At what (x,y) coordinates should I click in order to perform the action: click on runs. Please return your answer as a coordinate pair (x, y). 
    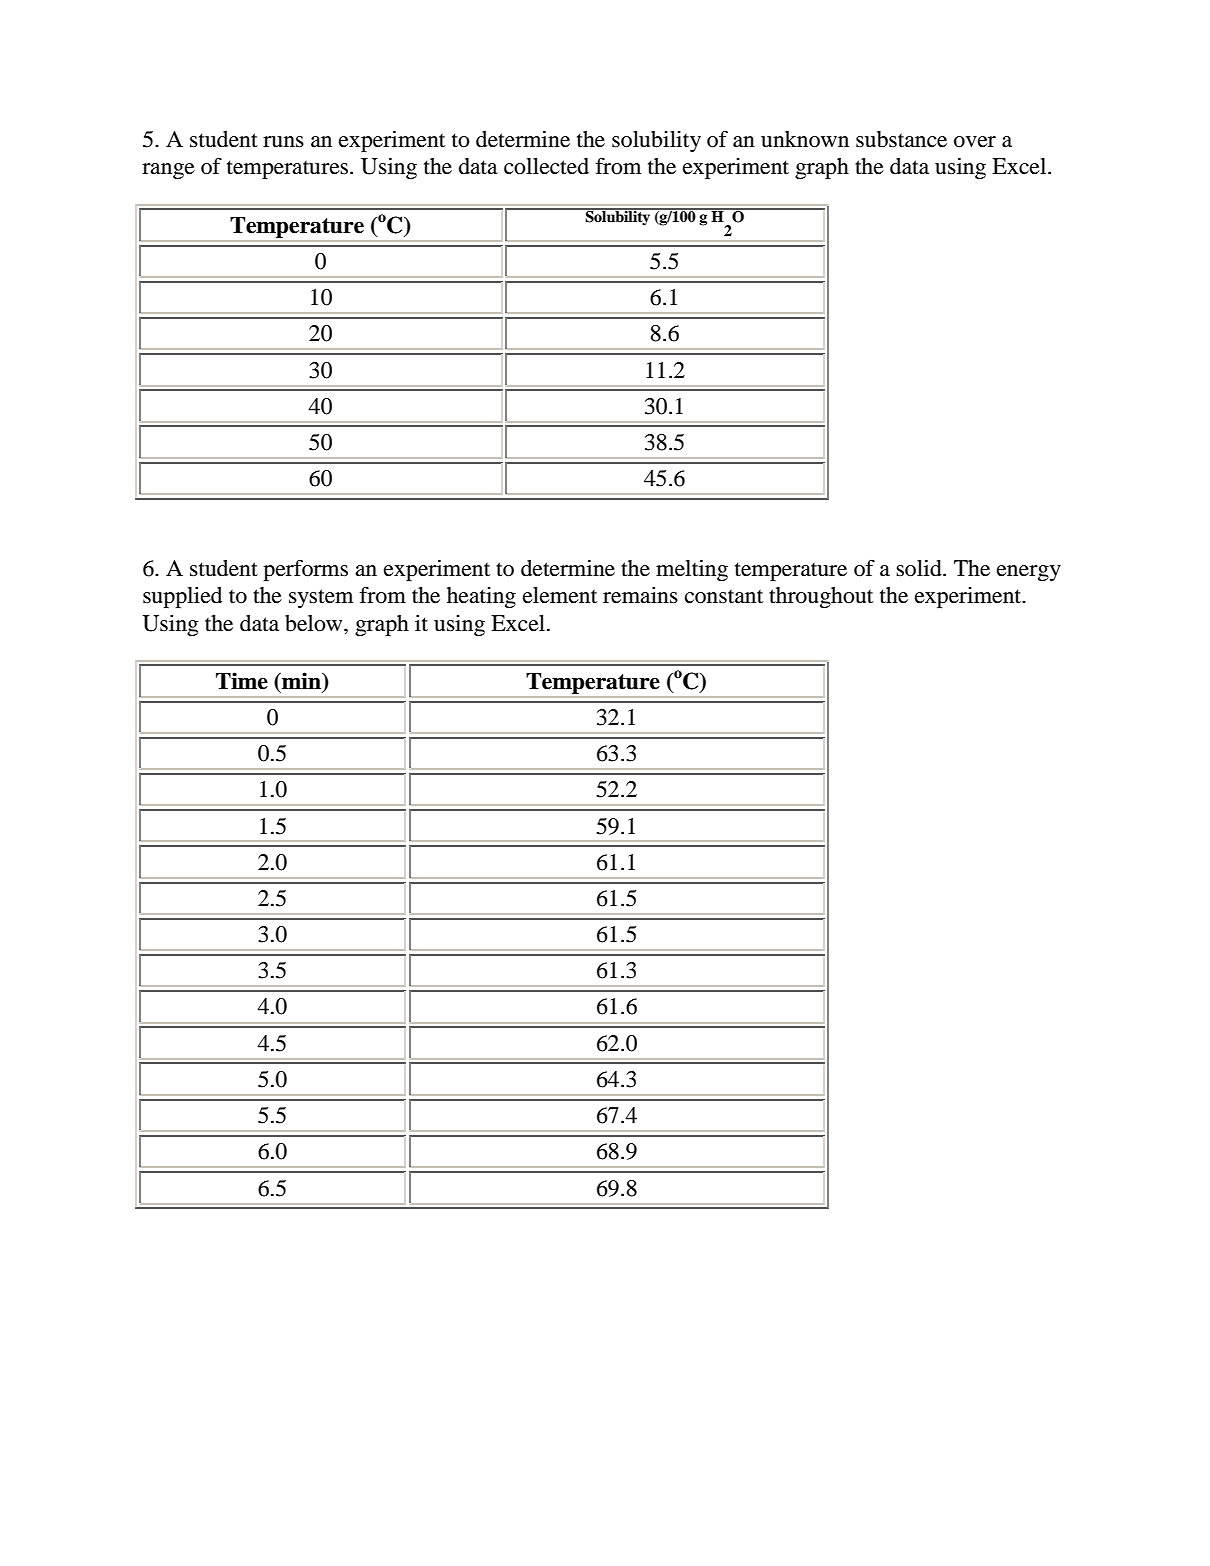
    Looking at the image, I should click on (283, 142).
